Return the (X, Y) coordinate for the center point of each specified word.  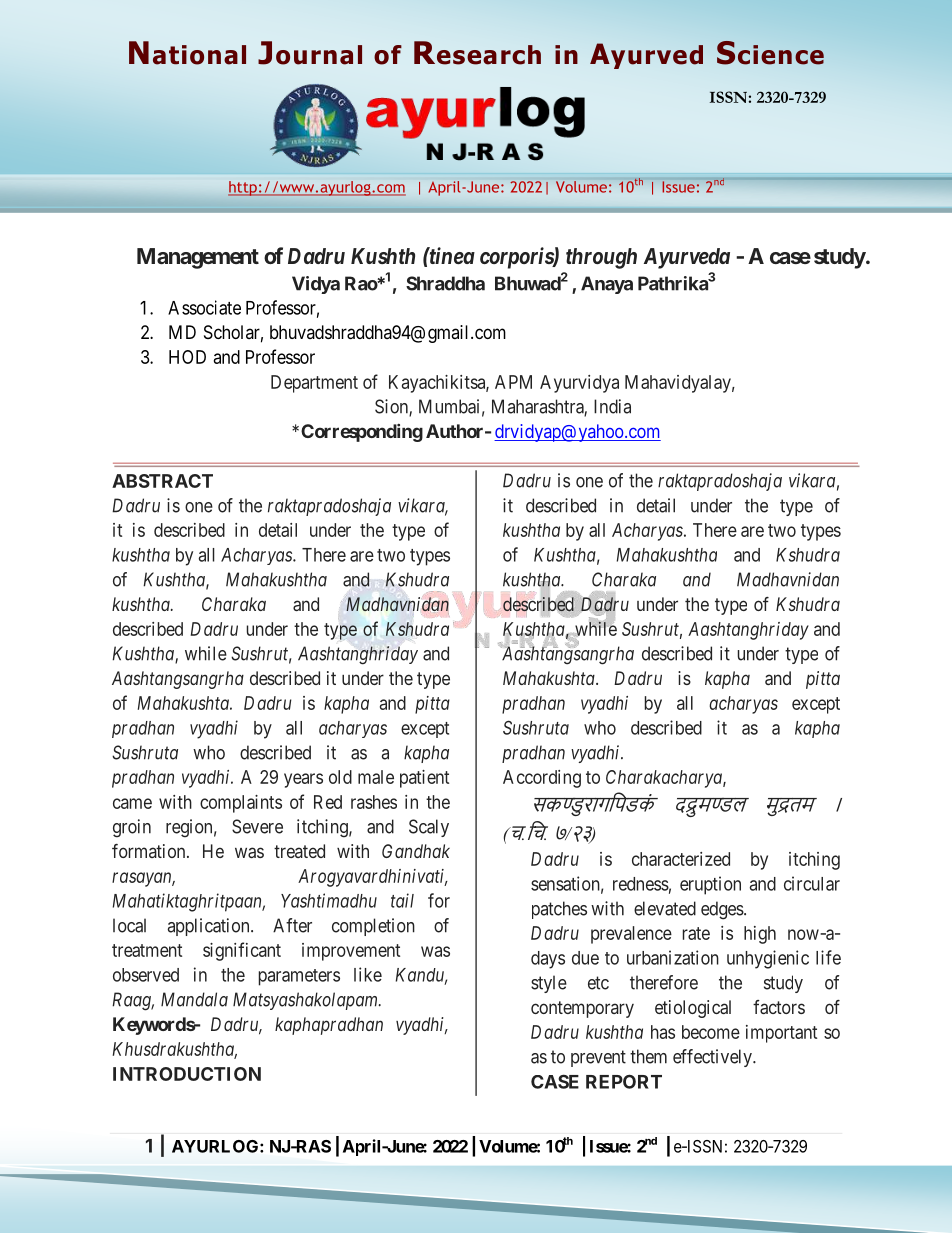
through (601, 258)
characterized (681, 859)
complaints (241, 804)
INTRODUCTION (187, 1074)
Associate (204, 307)
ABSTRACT (162, 481)
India (612, 406)
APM (513, 382)
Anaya (607, 285)
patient (424, 779)
